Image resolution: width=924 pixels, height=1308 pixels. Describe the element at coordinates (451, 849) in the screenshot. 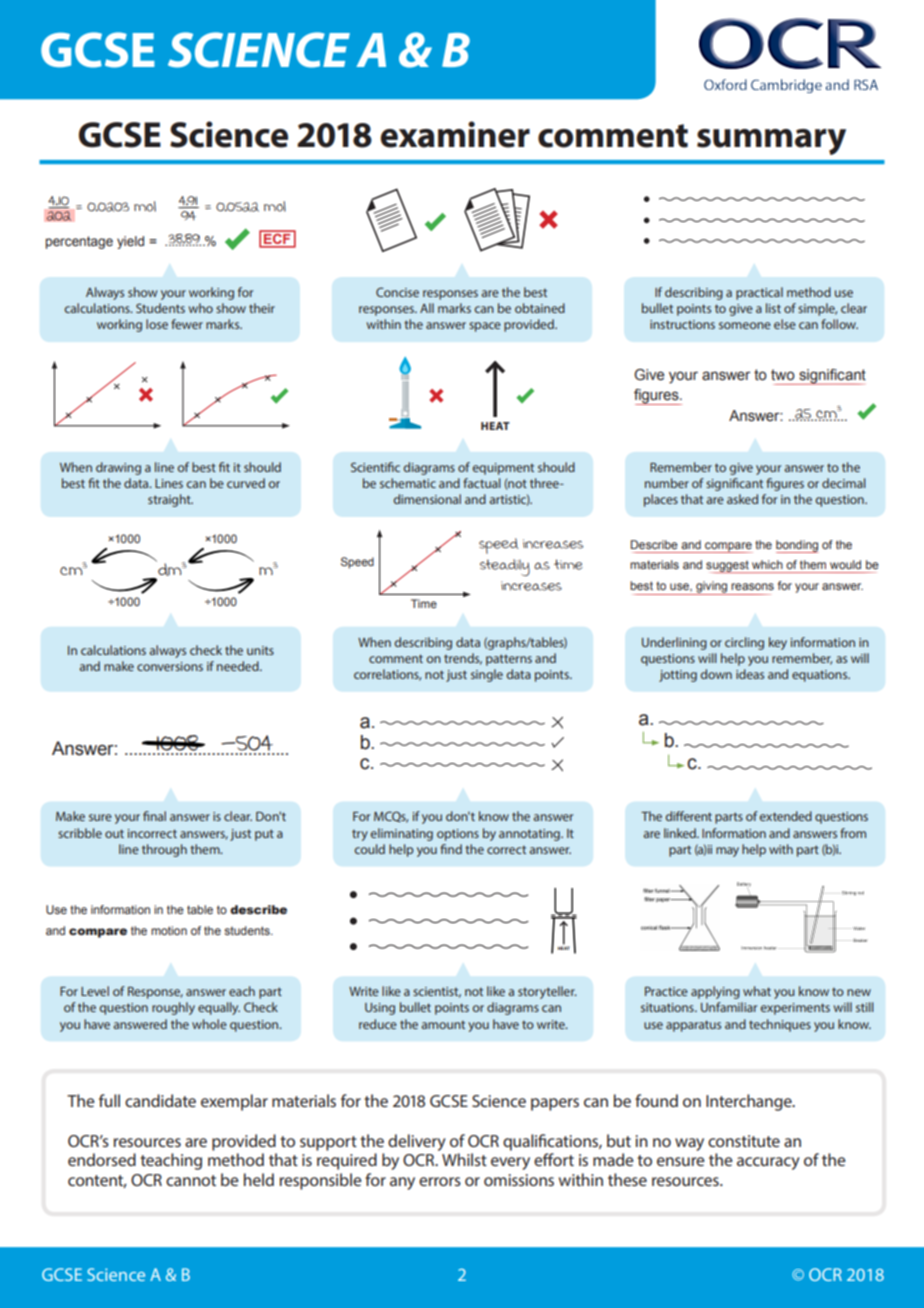

I see `find` at that location.
